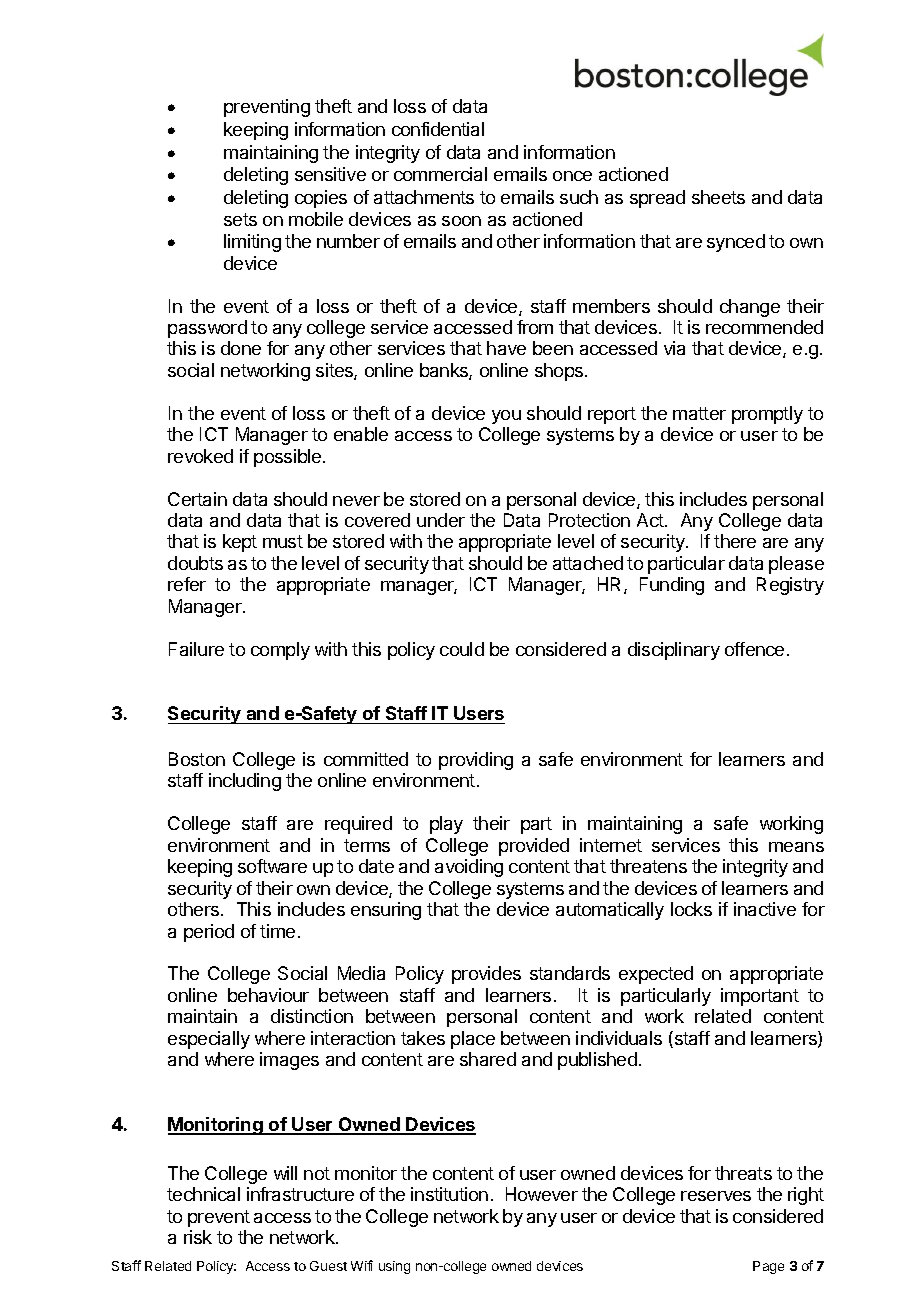 The height and width of the image is (1308, 924). Describe the element at coordinates (760, 997) in the image. I see `important` at that location.
